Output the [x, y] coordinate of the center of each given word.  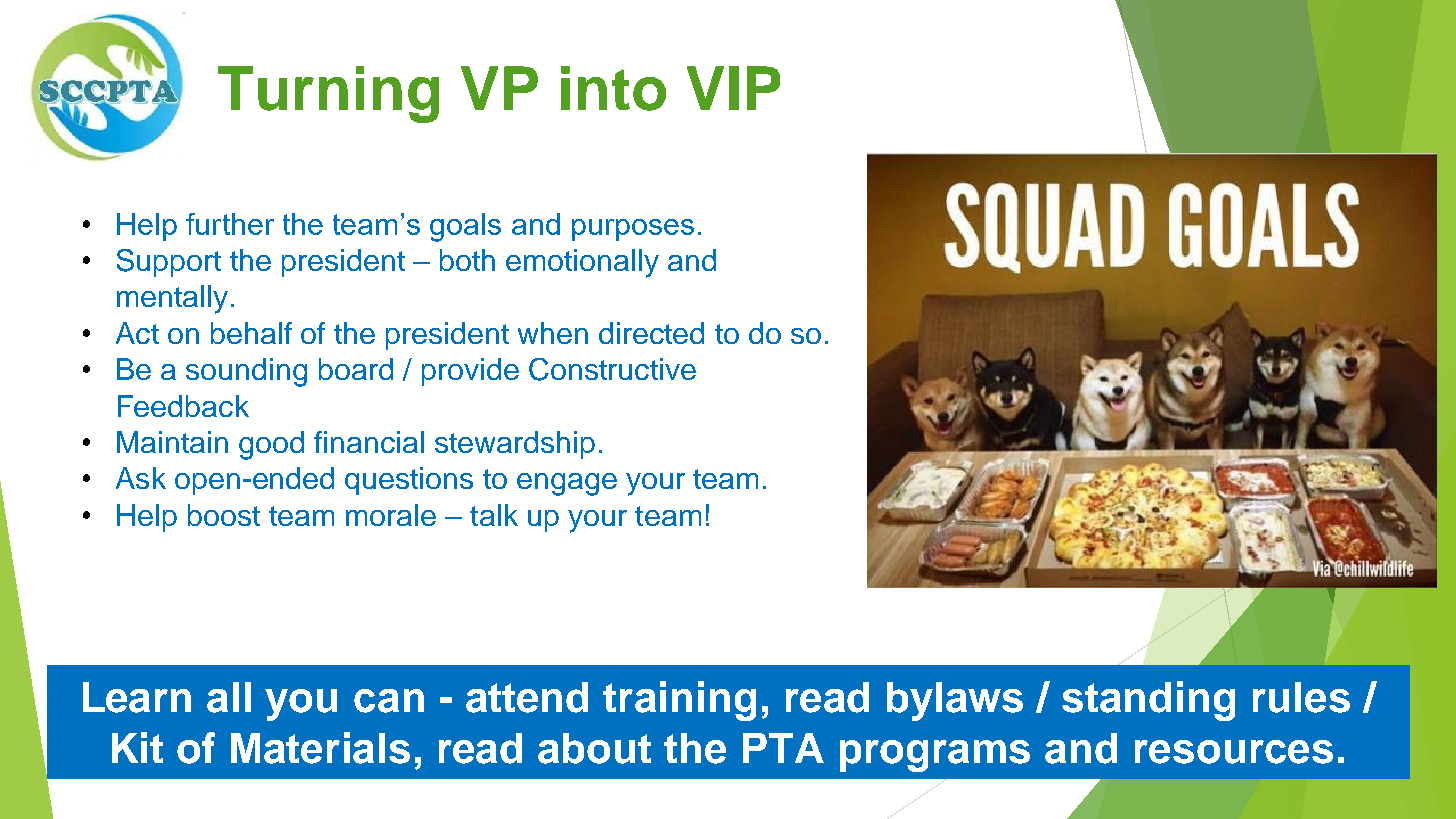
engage [567, 484]
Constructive [612, 369]
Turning [328, 94]
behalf [251, 333]
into [613, 88]
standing [1148, 701]
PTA [783, 748]
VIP [733, 88]
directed [651, 333]
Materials [320, 748]
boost [224, 515]
